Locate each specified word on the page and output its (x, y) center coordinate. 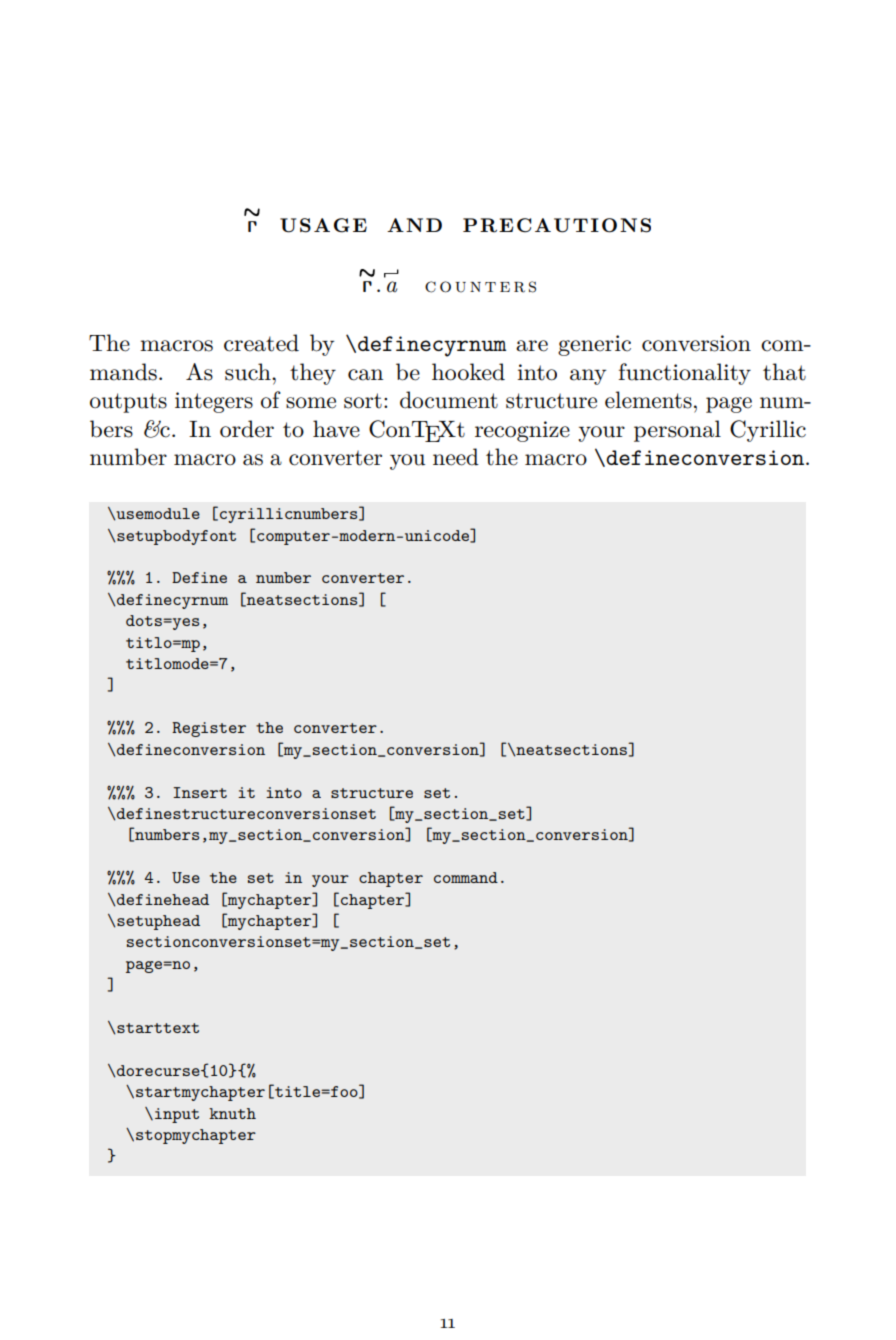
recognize (522, 431)
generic (594, 345)
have (336, 429)
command (466, 877)
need (456, 457)
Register (209, 729)
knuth (232, 1113)
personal (677, 431)
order (247, 429)
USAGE (323, 225)
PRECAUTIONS (557, 225)
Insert (200, 792)
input (177, 1115)
